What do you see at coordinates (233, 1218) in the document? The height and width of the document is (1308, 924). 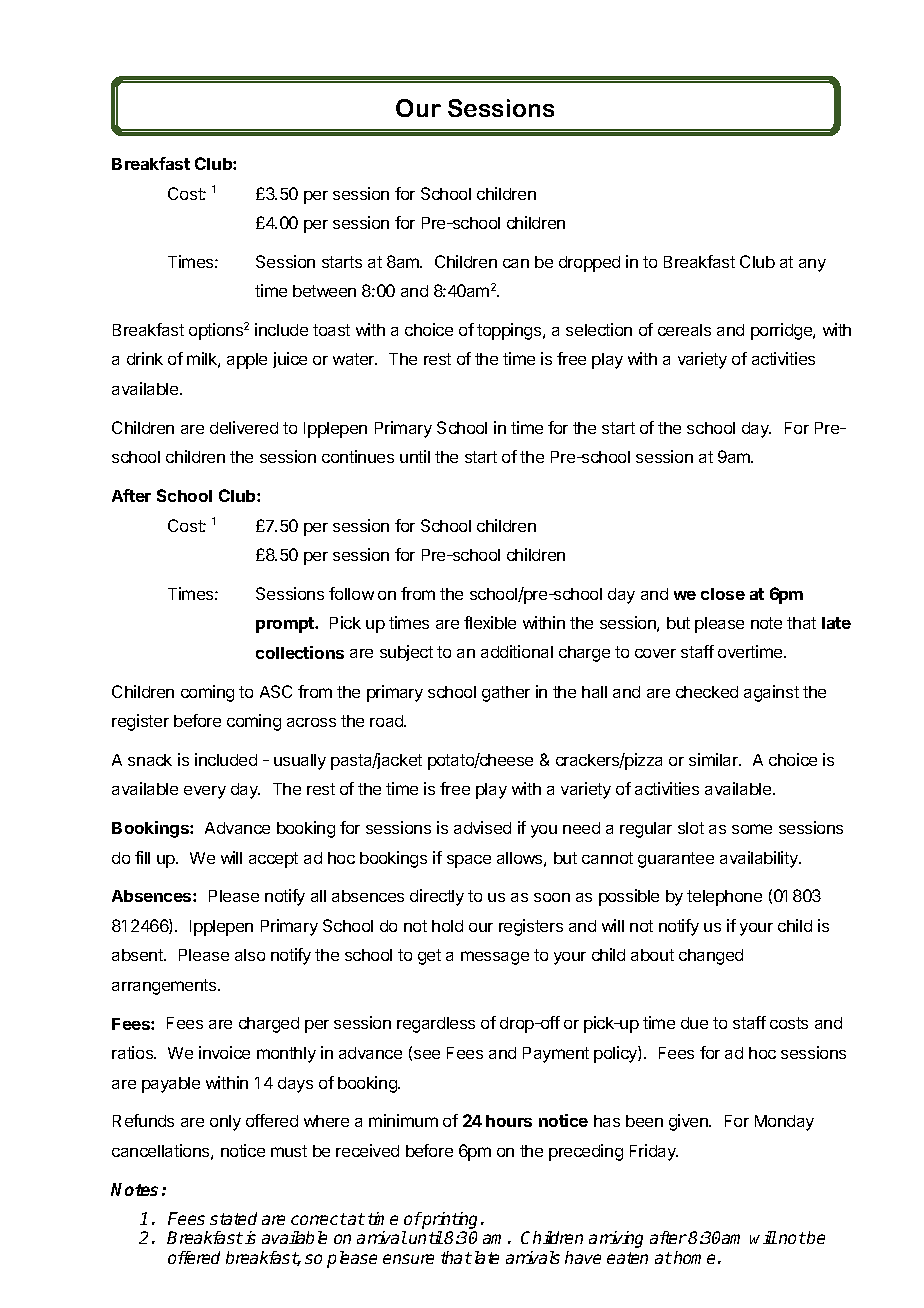 I see `stated` at bounding box center [233, 1218].
